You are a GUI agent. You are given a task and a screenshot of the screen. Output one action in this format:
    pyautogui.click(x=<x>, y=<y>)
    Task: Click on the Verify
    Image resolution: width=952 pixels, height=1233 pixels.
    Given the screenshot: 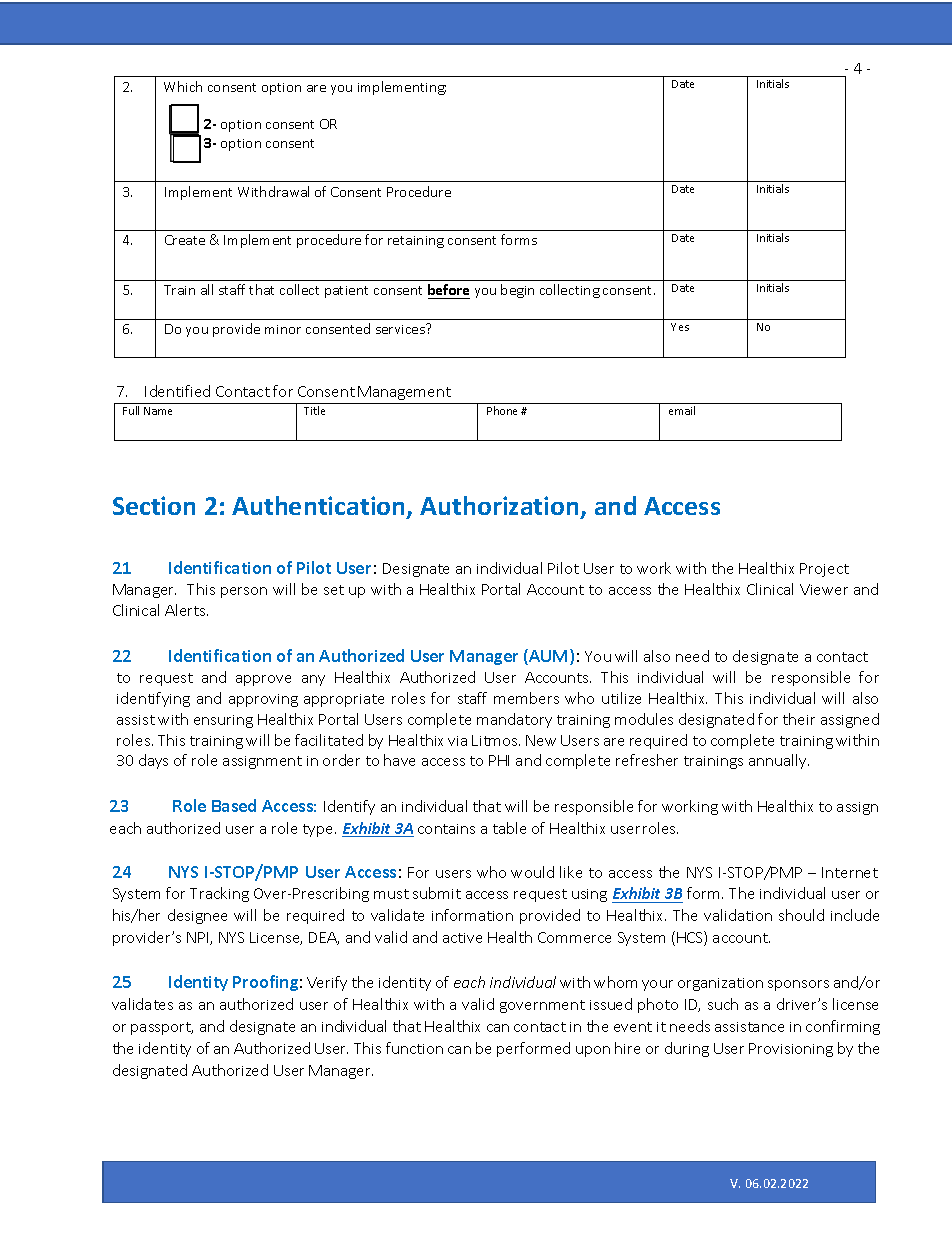 What is the action you would take?
    pyautogui.click(x=327, y=983)
